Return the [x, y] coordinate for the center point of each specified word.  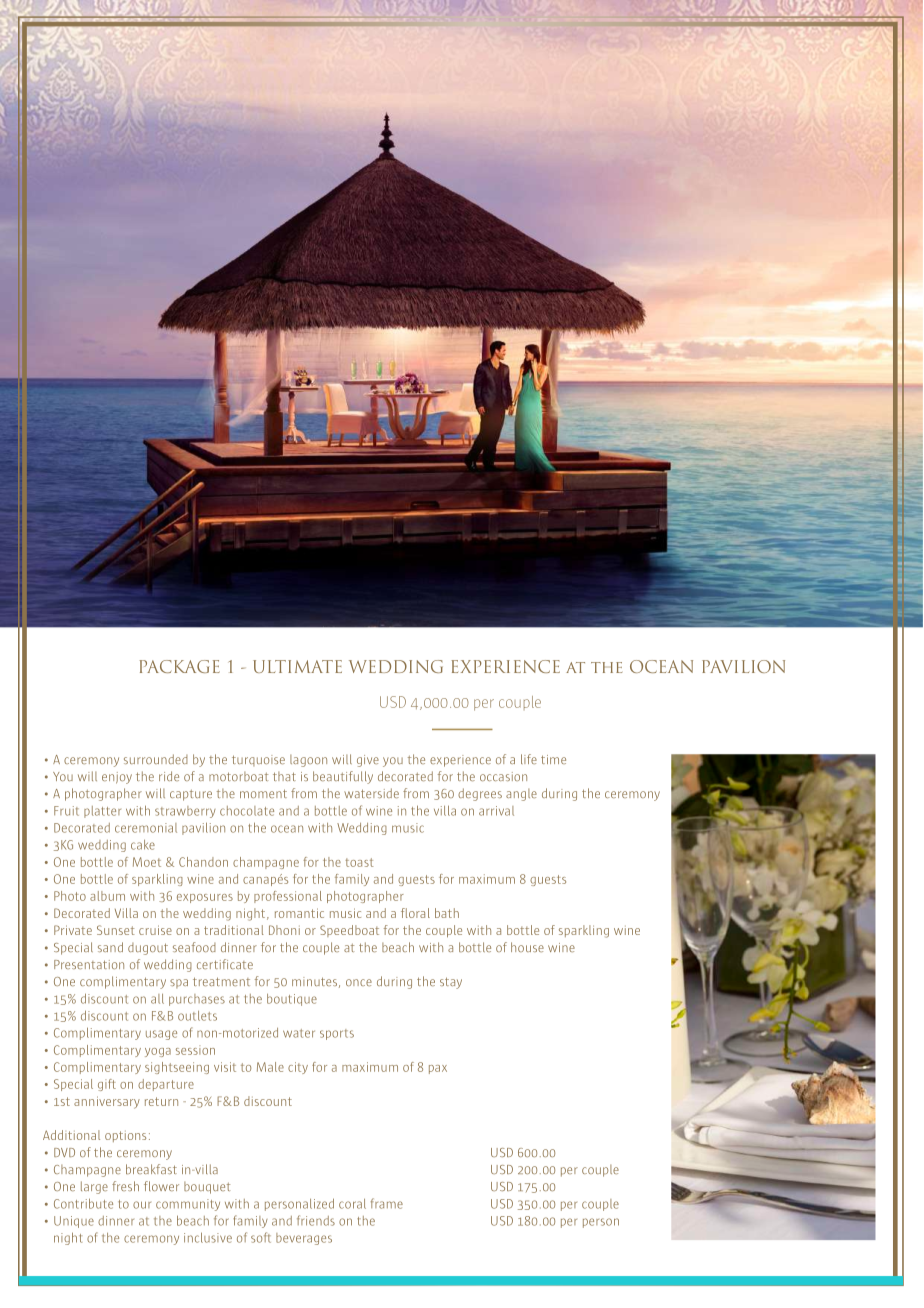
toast [359, 862]
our [142, 1205]
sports [337, 1034]
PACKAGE [179, 666]
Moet [147, 862]
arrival [496, 811]
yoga [158, 1052]
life [529, 759]
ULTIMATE [297, 666]
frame [387, 1203]
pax [438, 1069]
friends [316, 1220]
